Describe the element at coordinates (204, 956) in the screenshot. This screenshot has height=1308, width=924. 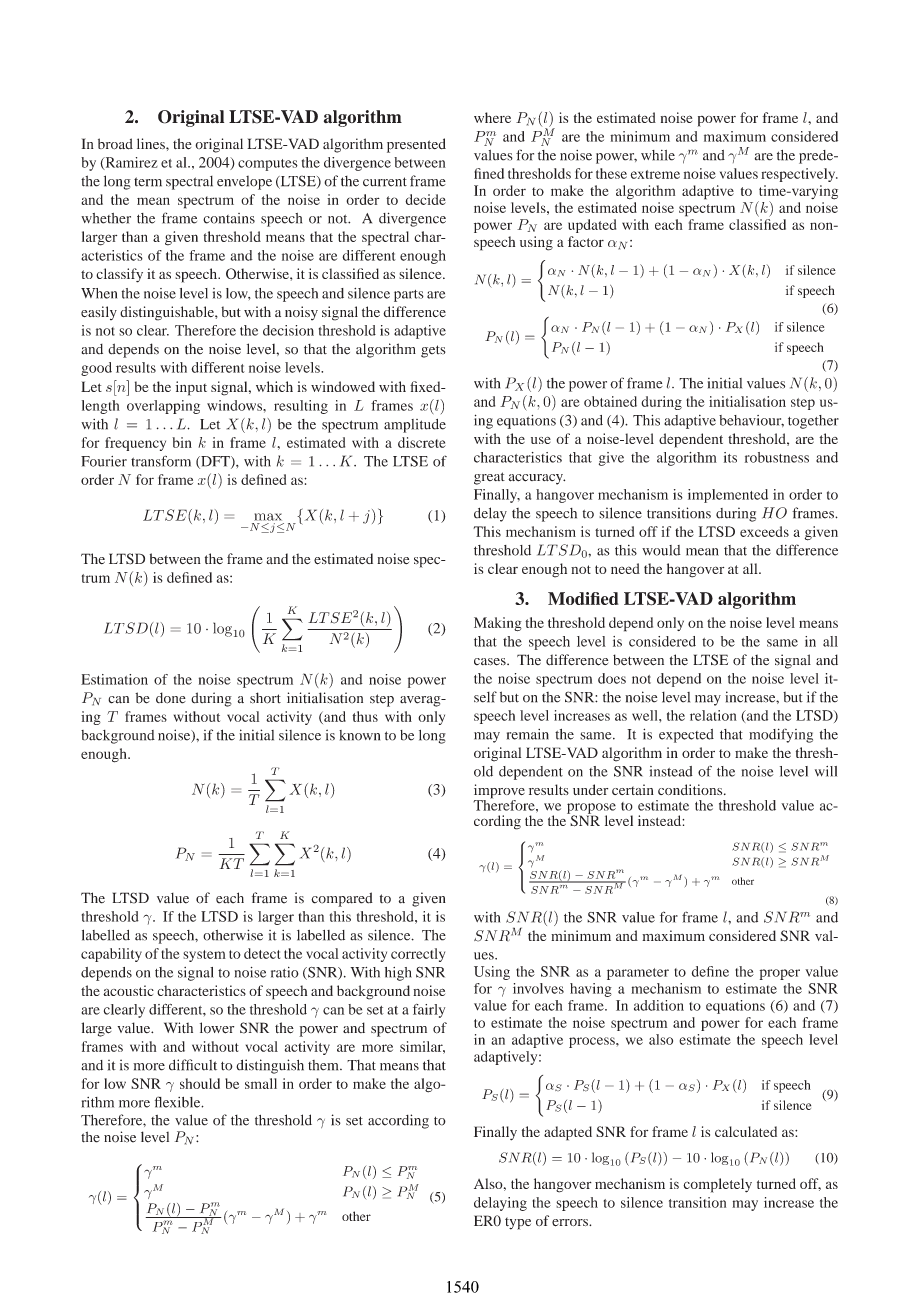
I see `system` at that location.
